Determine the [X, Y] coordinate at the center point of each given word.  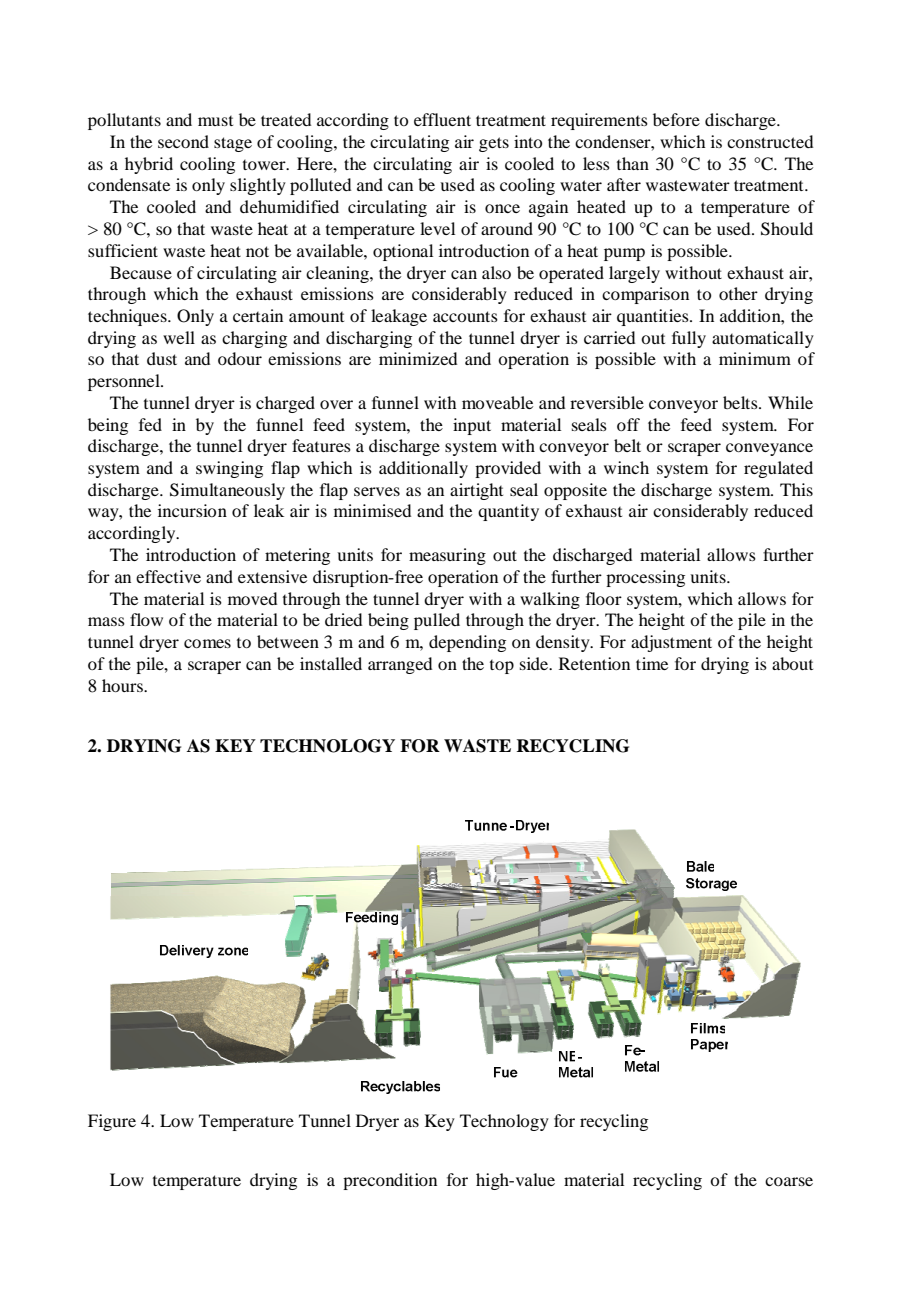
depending [467, 643]
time [652, 663]
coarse [789, 1181]
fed [150, 424]
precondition [390, 1181]
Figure [112, 1122]
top [502, 667]
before [676, 119]
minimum [755, 358]
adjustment [671, 643]
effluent [442, 119]
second [183, 141]
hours [123, 685]
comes [207, 643]
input [472, 426]
